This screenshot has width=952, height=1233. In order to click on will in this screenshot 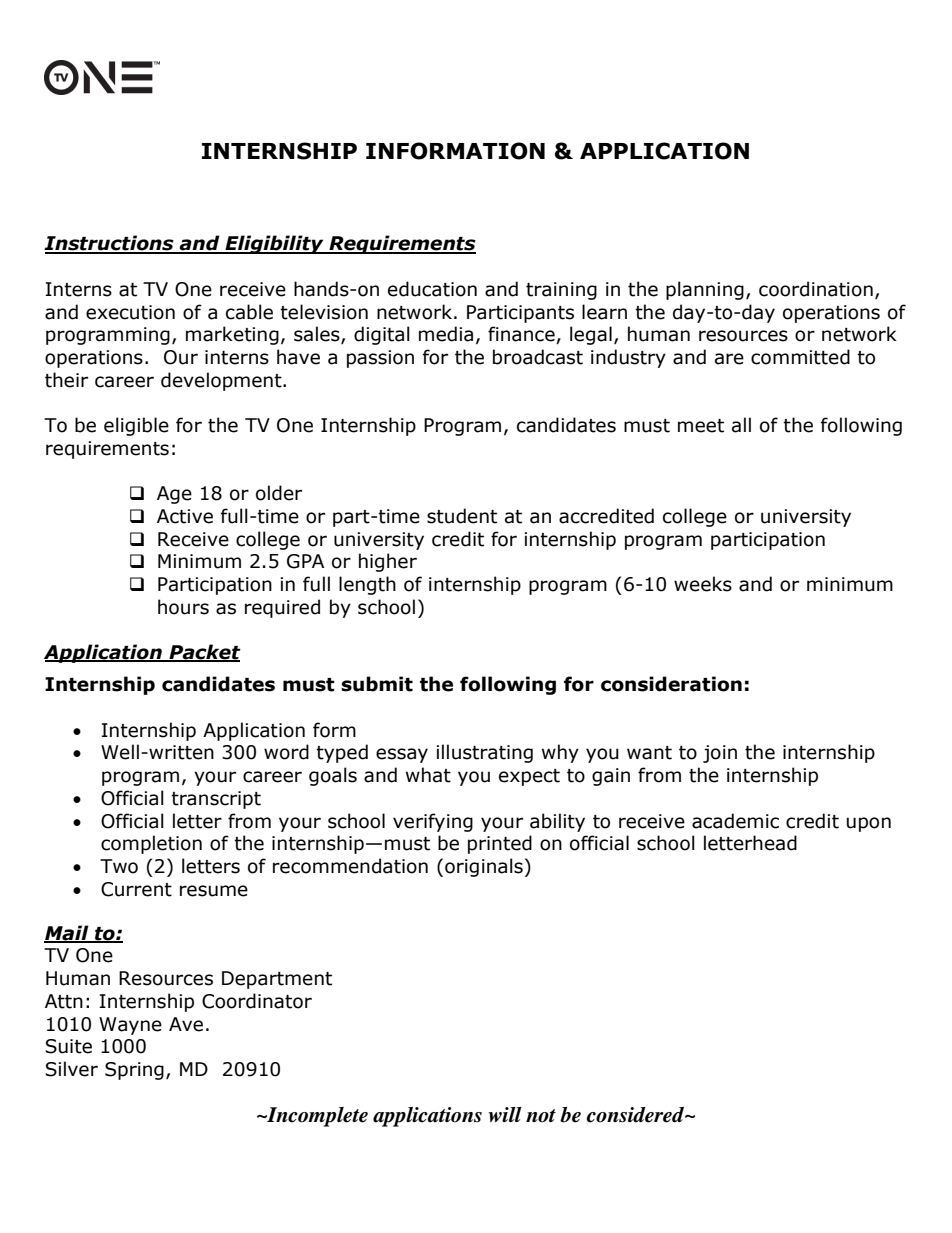, I will do `click(505, 1114)`.
